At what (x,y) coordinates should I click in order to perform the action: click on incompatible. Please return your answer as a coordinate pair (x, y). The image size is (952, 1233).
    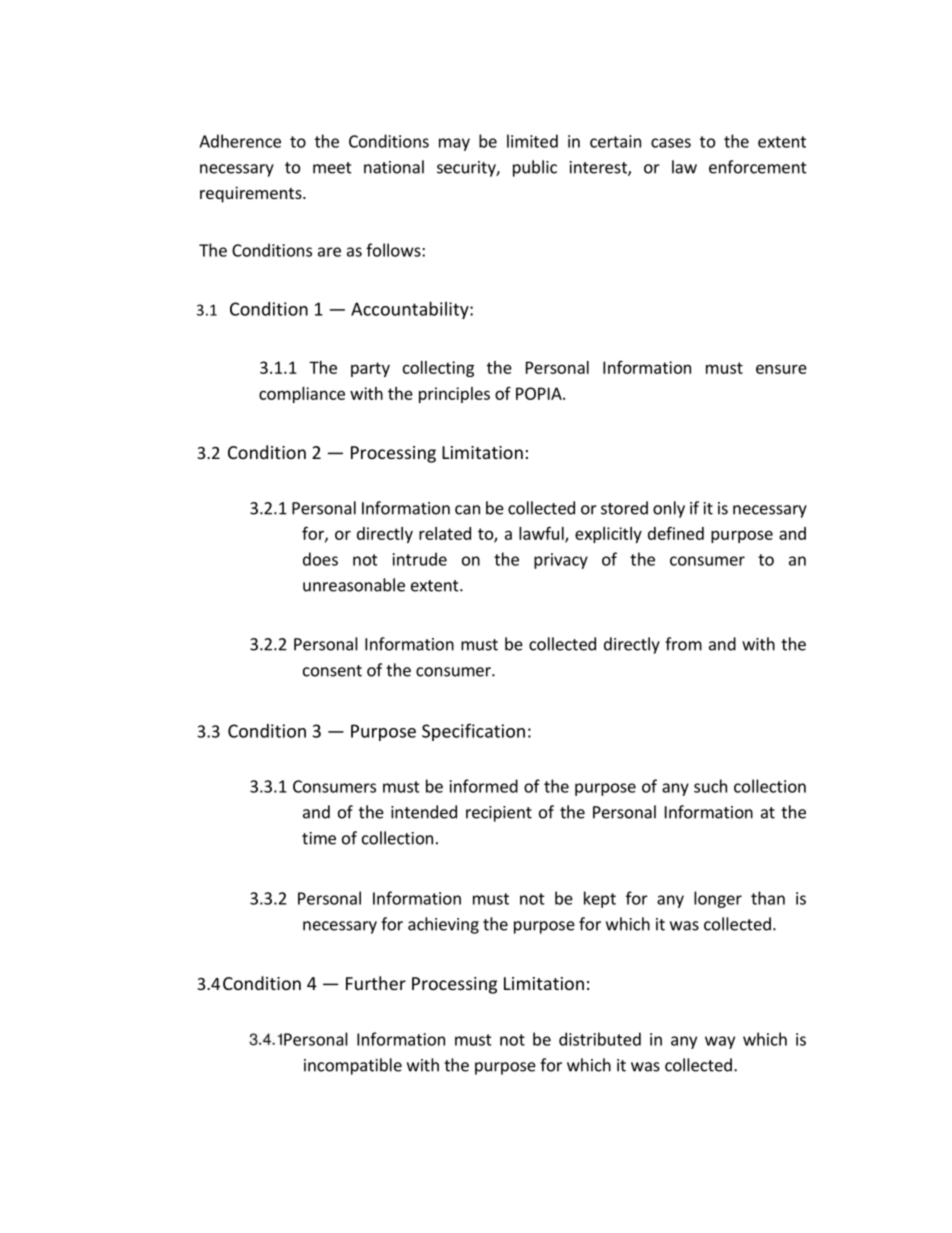
    Looking at the image, I should click on (353, 1066).
